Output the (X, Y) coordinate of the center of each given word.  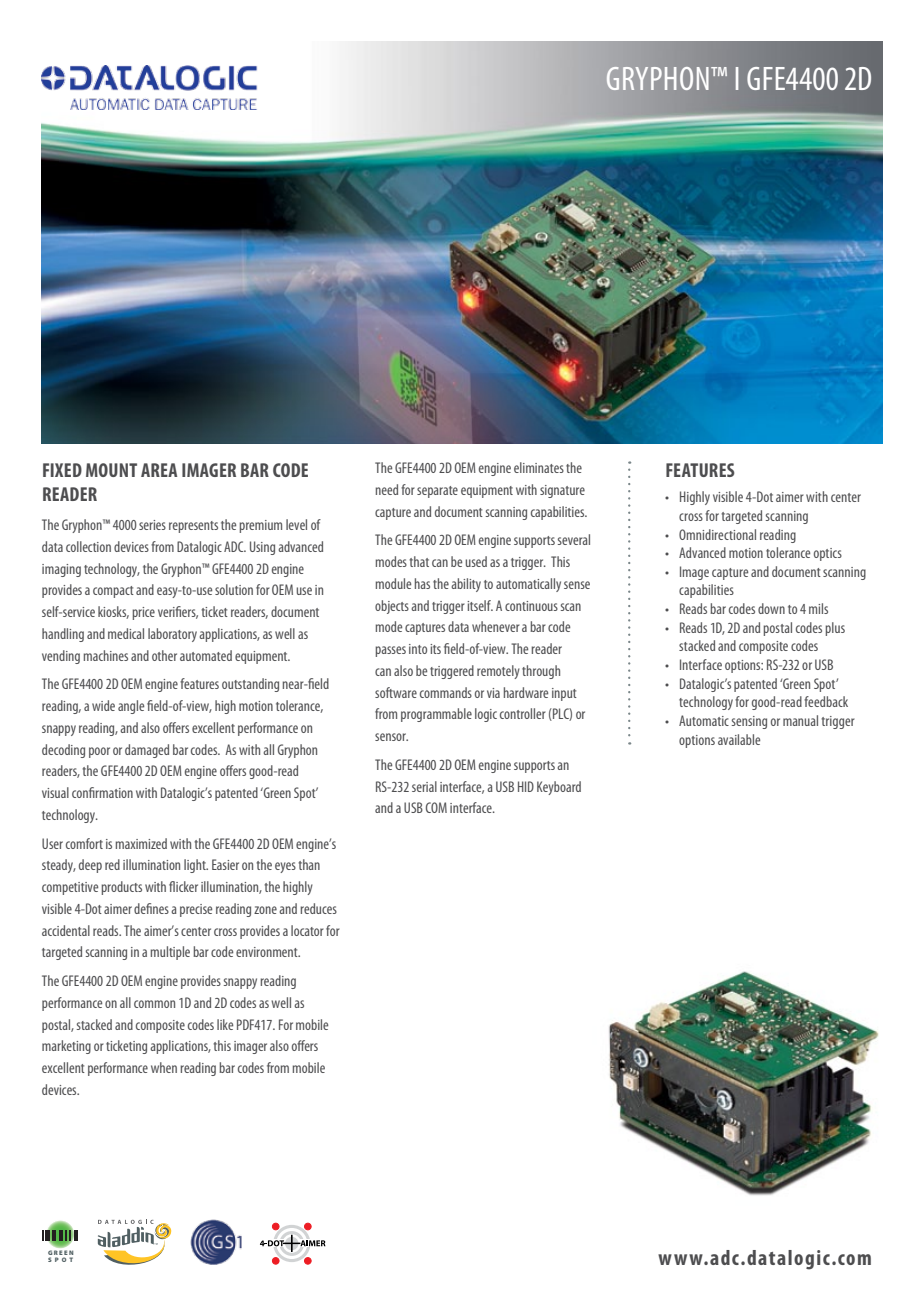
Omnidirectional (717, 534)
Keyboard (559, 788)
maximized (141, 843)
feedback (826, 701)
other (164, 655)
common (154, 1004)
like (225, 1024)
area (159, 470)
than (309, 864)
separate (437, 492)
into (418, 649)
